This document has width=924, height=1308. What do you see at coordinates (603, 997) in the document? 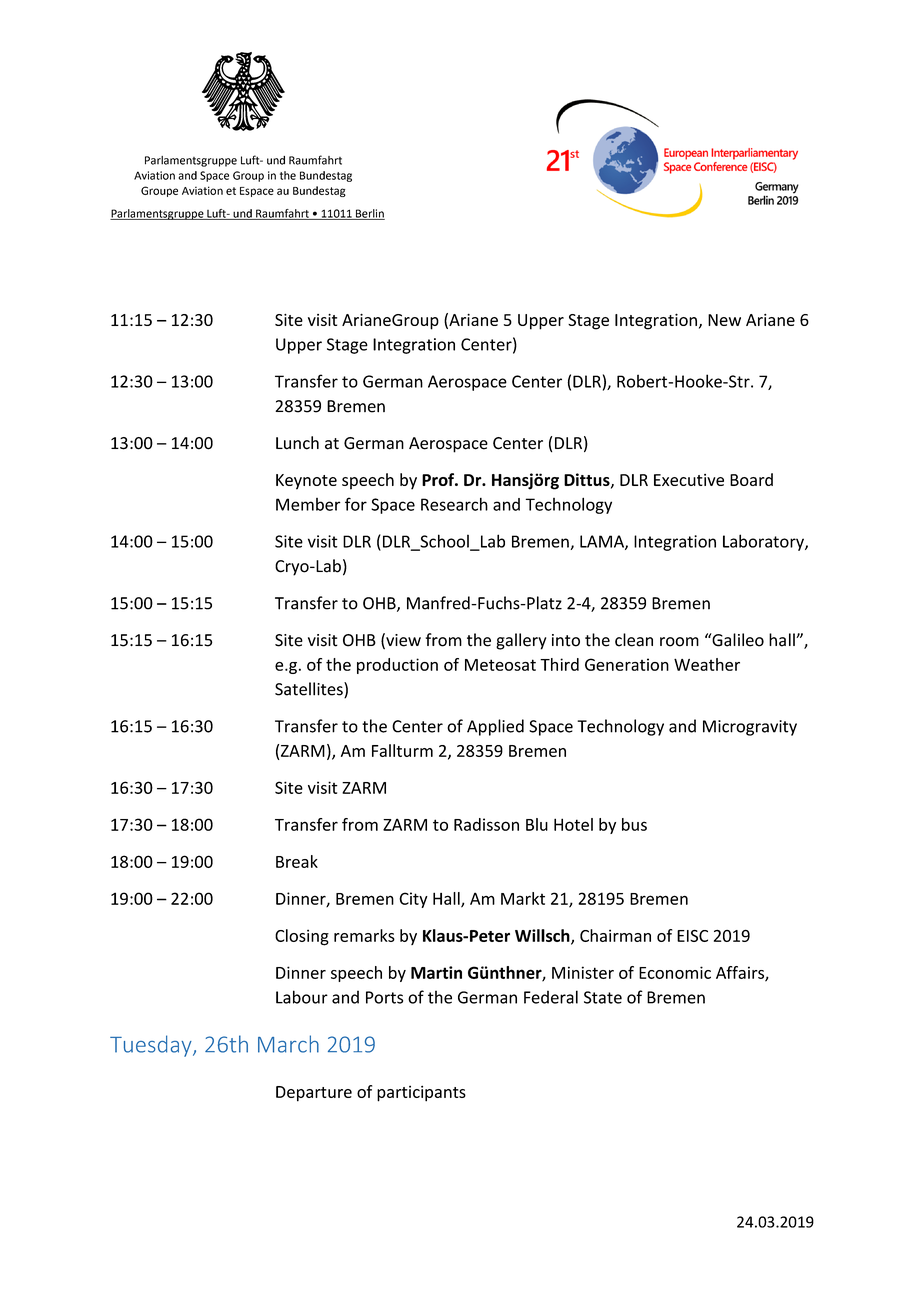
I see `State` at bounding box center [603, 997].
